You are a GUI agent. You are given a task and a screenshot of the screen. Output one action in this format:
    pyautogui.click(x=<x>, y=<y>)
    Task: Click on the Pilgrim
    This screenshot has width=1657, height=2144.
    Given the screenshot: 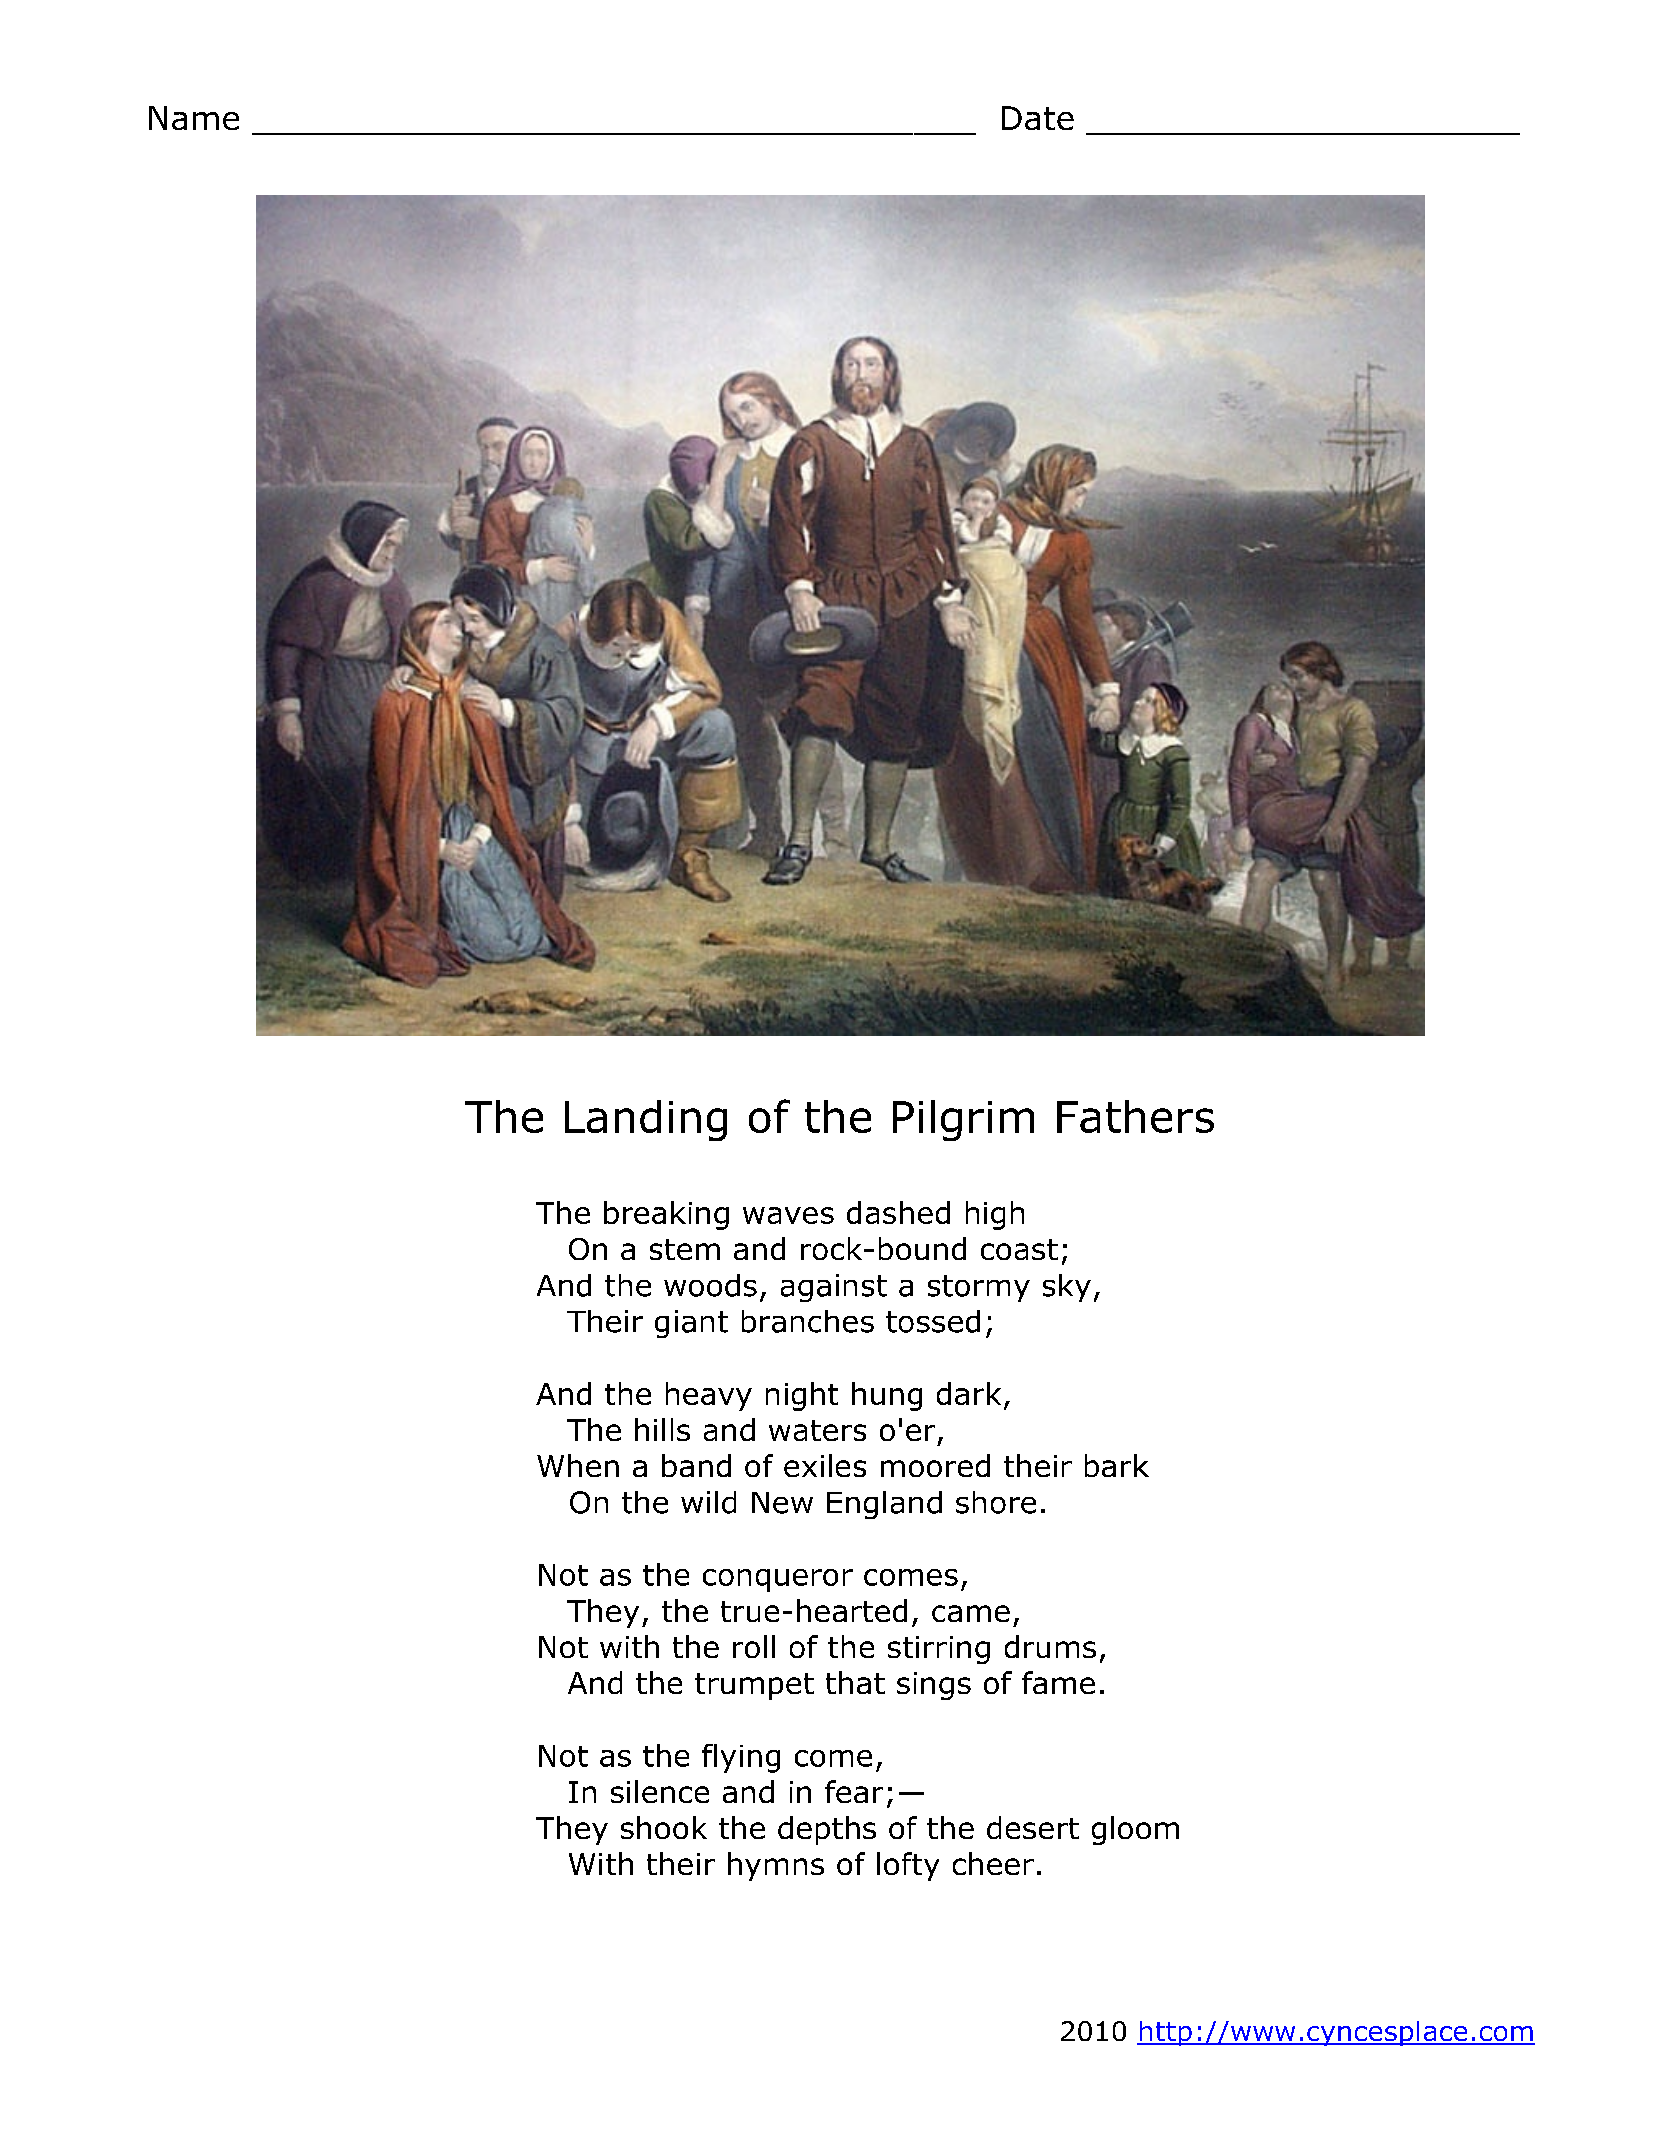 What is the action you would take?
    pyautogui.click(x=963, y=1120)
